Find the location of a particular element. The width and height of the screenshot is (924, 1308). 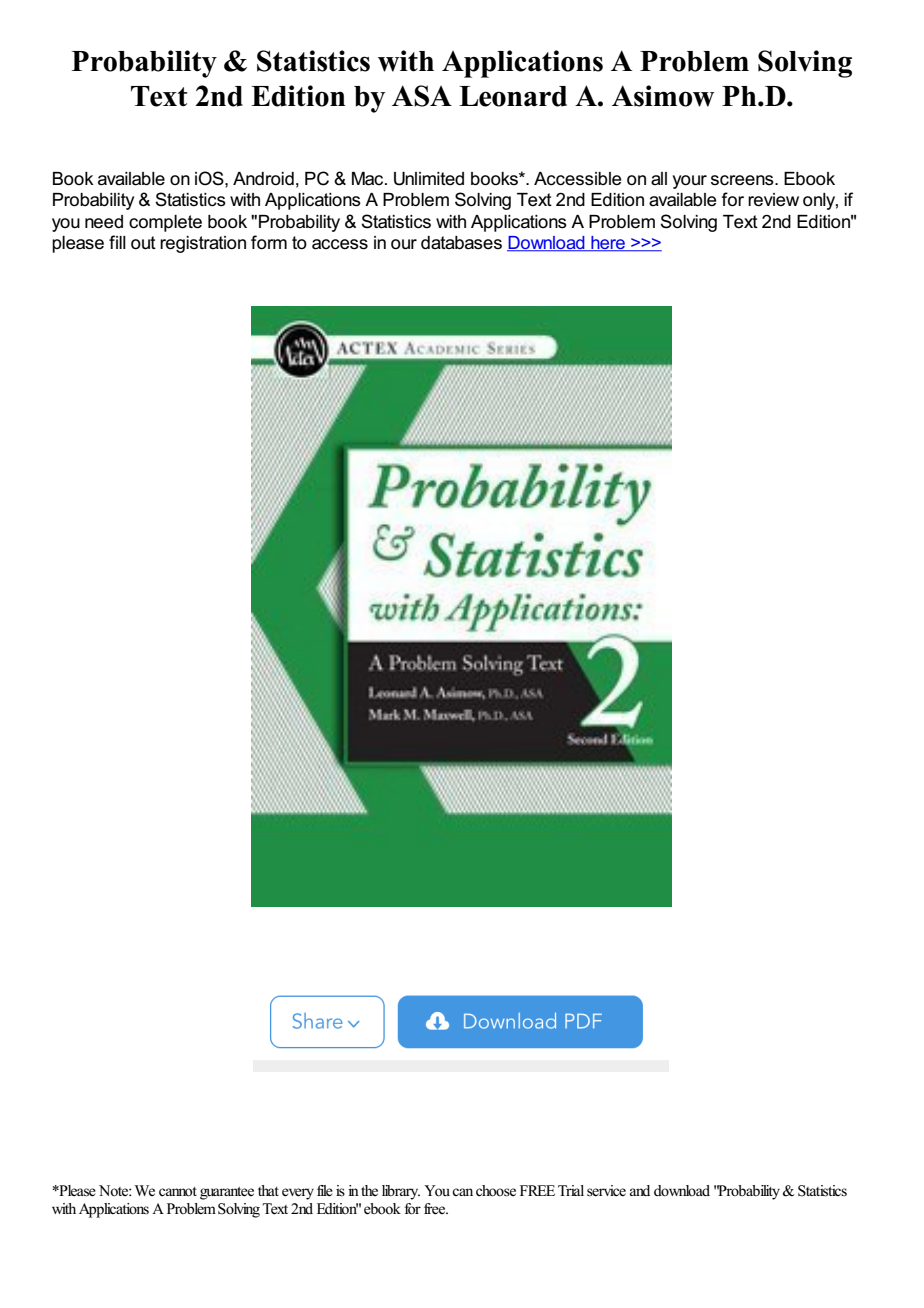

form is located at coordinates (269, 242).
